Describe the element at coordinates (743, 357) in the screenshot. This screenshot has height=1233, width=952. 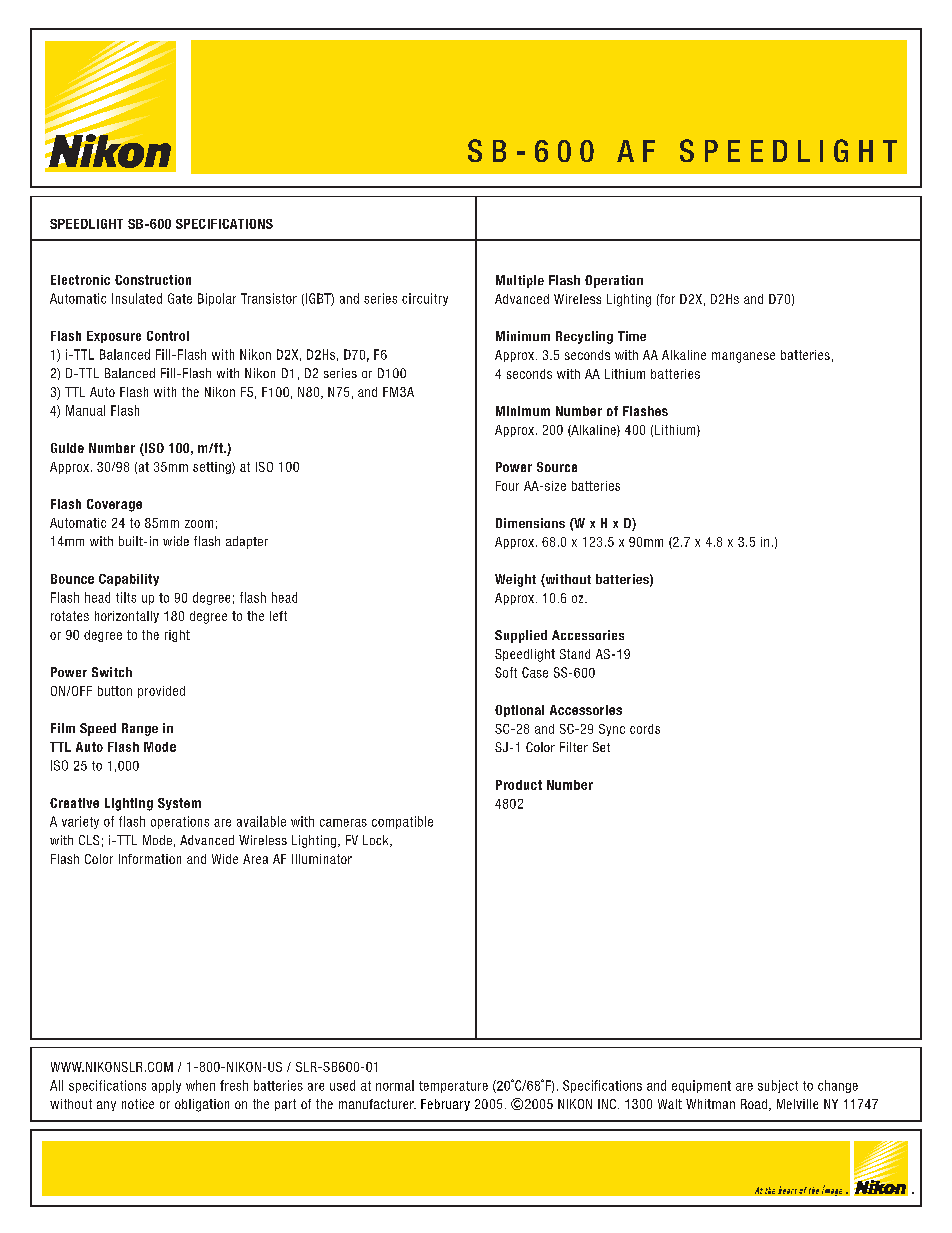
I see `manganese` at that location.
